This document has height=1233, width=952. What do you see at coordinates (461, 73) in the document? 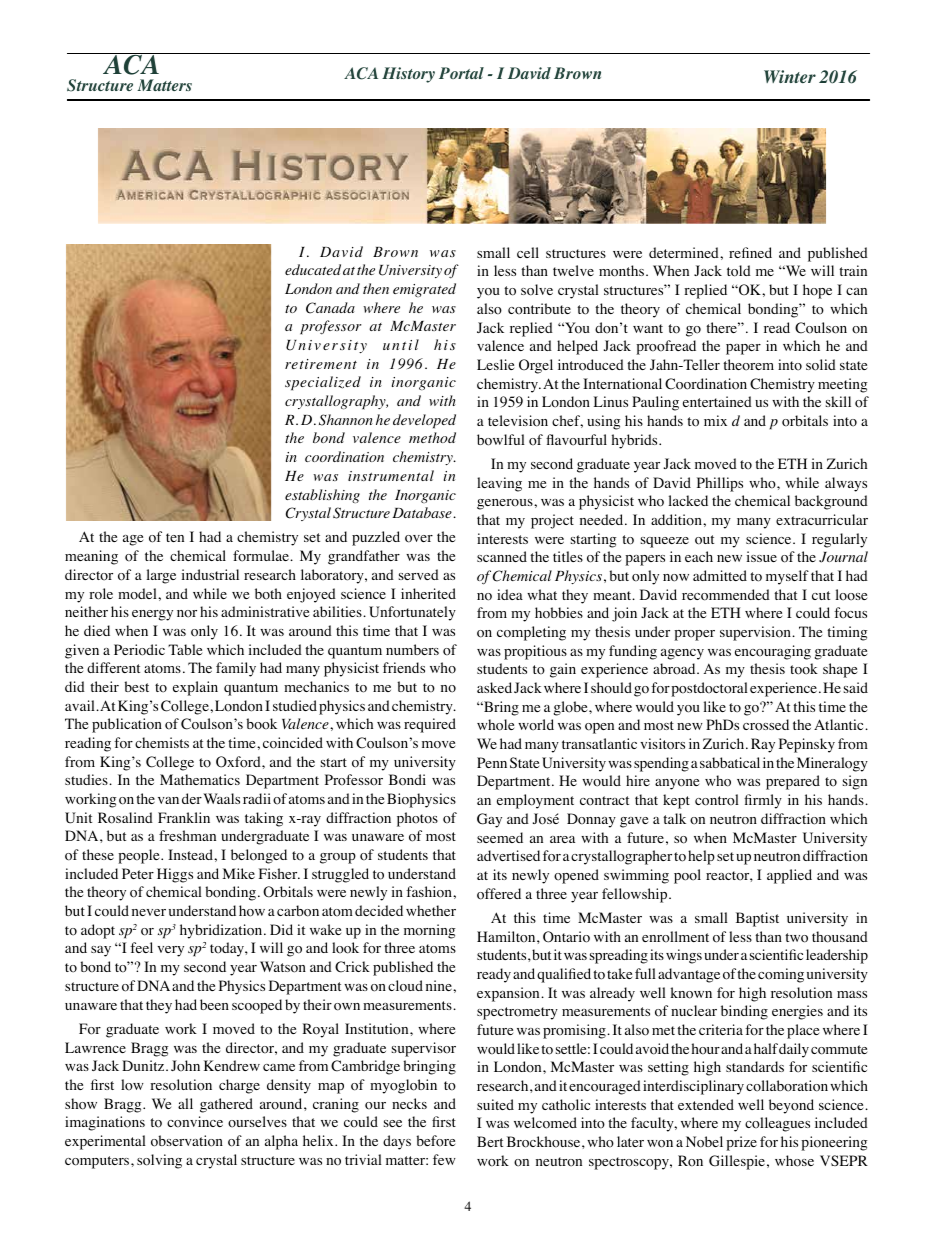
I see `Portal` at bounding box center [461, 73].
